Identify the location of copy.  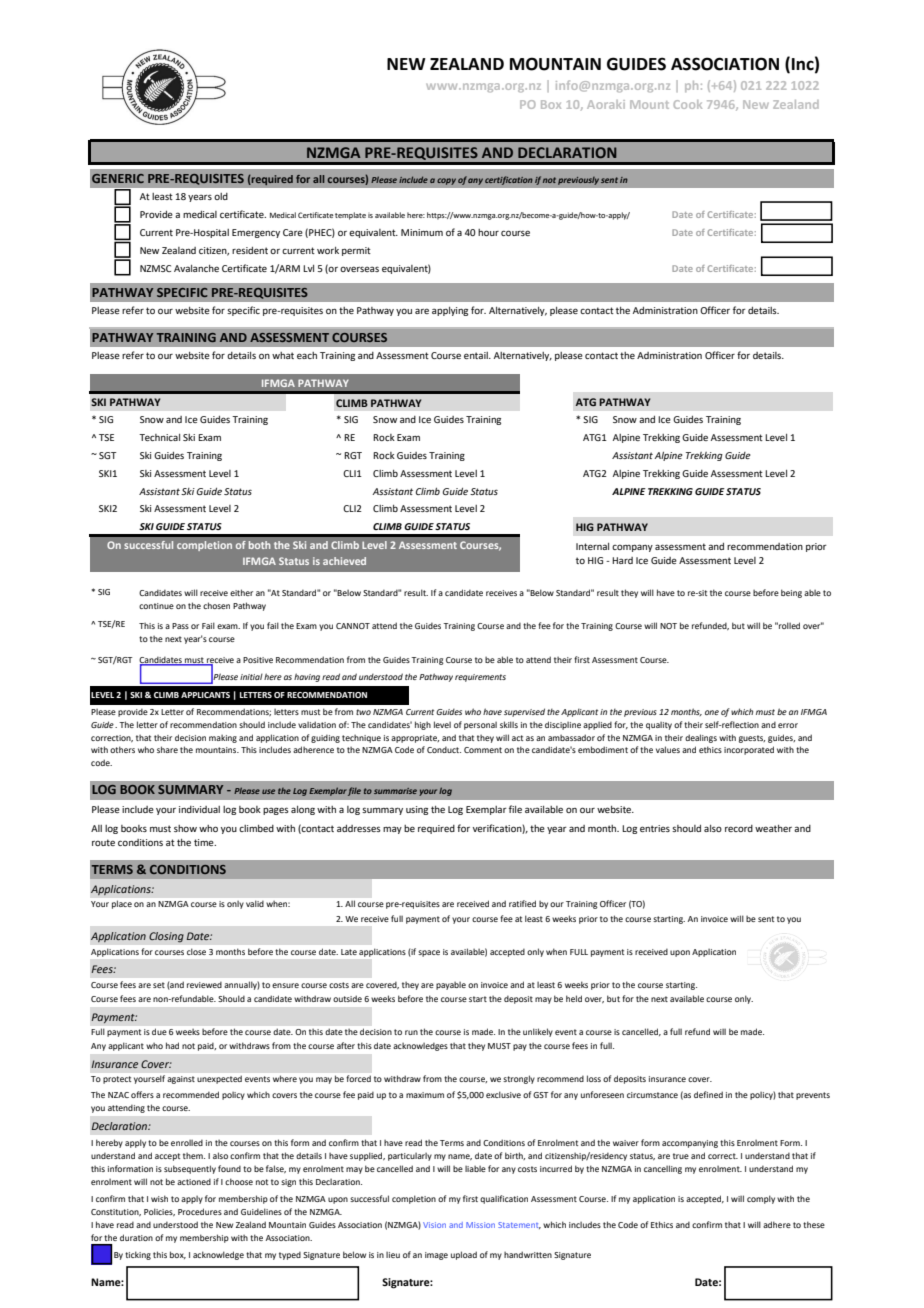
(446, 181).
